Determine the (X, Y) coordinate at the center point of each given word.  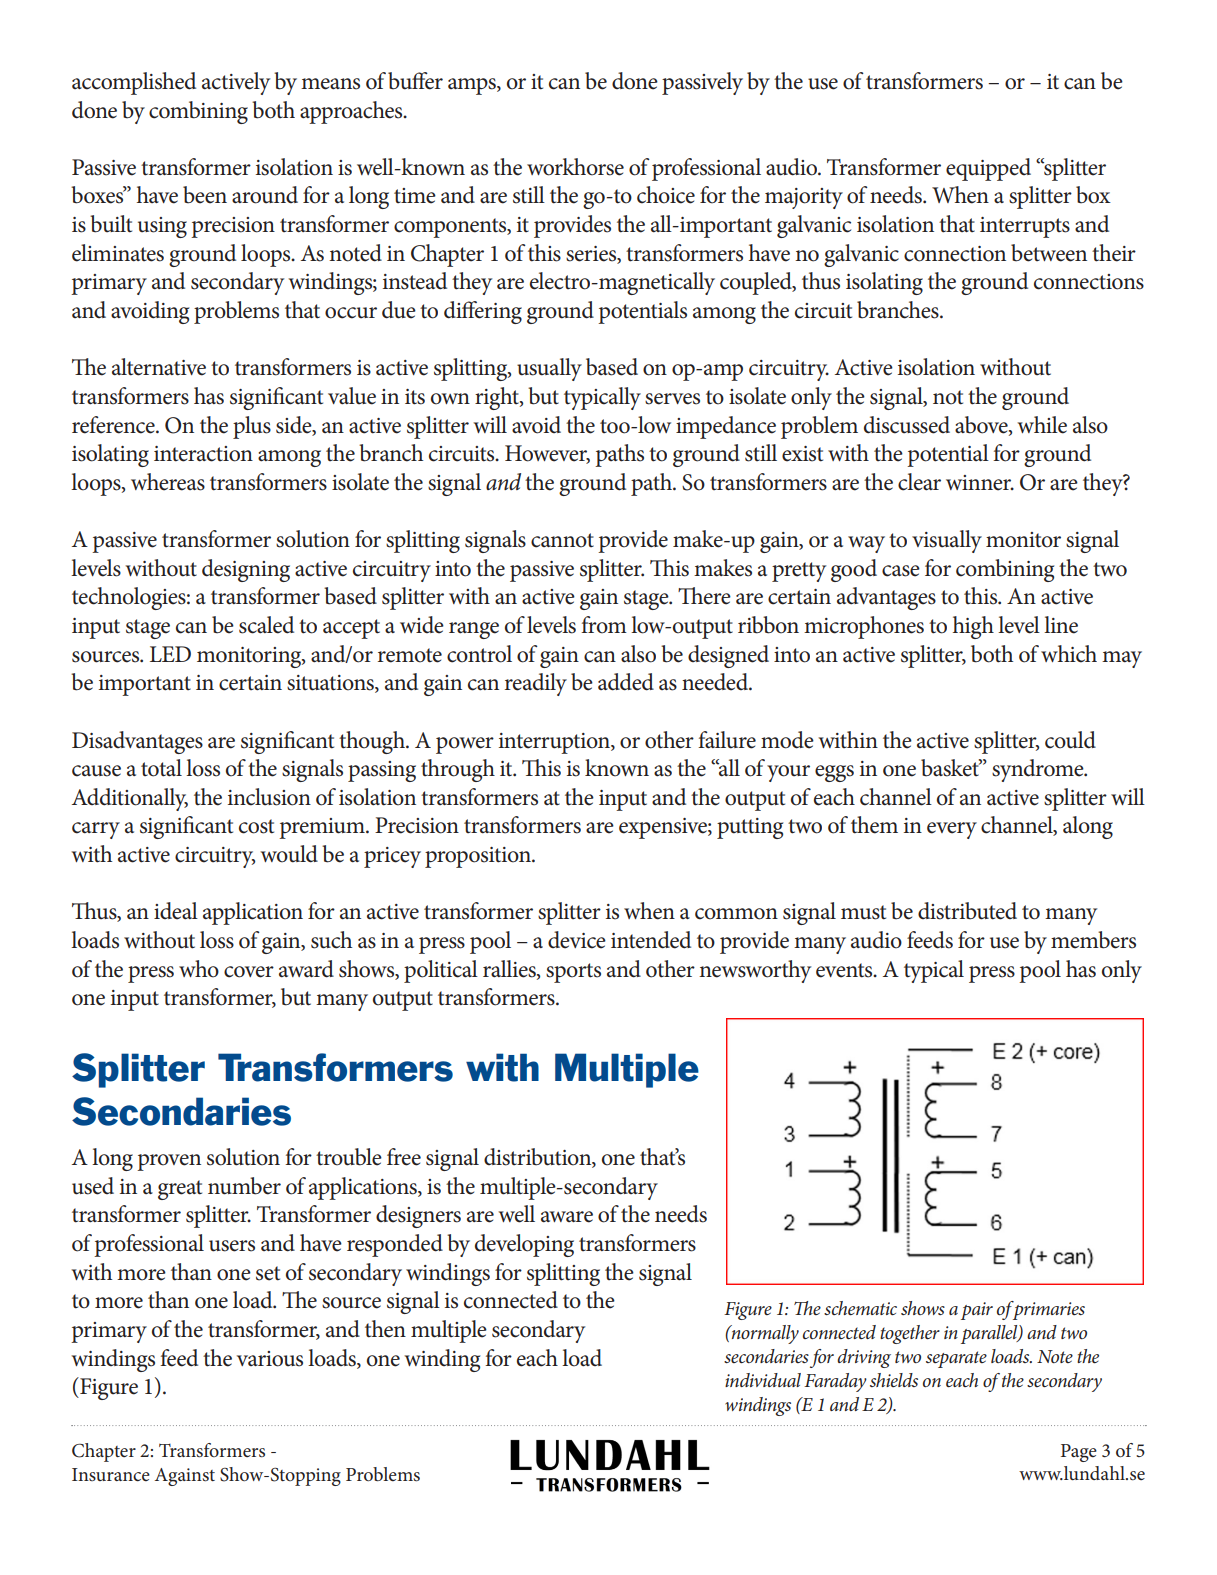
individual (763, 1380)
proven (169, 1162)
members (1093, 940)
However (547, 454)
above (982, 425)
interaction (203, 454)
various (270, 1359)
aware (567, 1217)
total (161, 768)
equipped (988, 169)
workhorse (575, 167)
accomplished (134, 83)
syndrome (1039, 770)
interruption (555, 743)
